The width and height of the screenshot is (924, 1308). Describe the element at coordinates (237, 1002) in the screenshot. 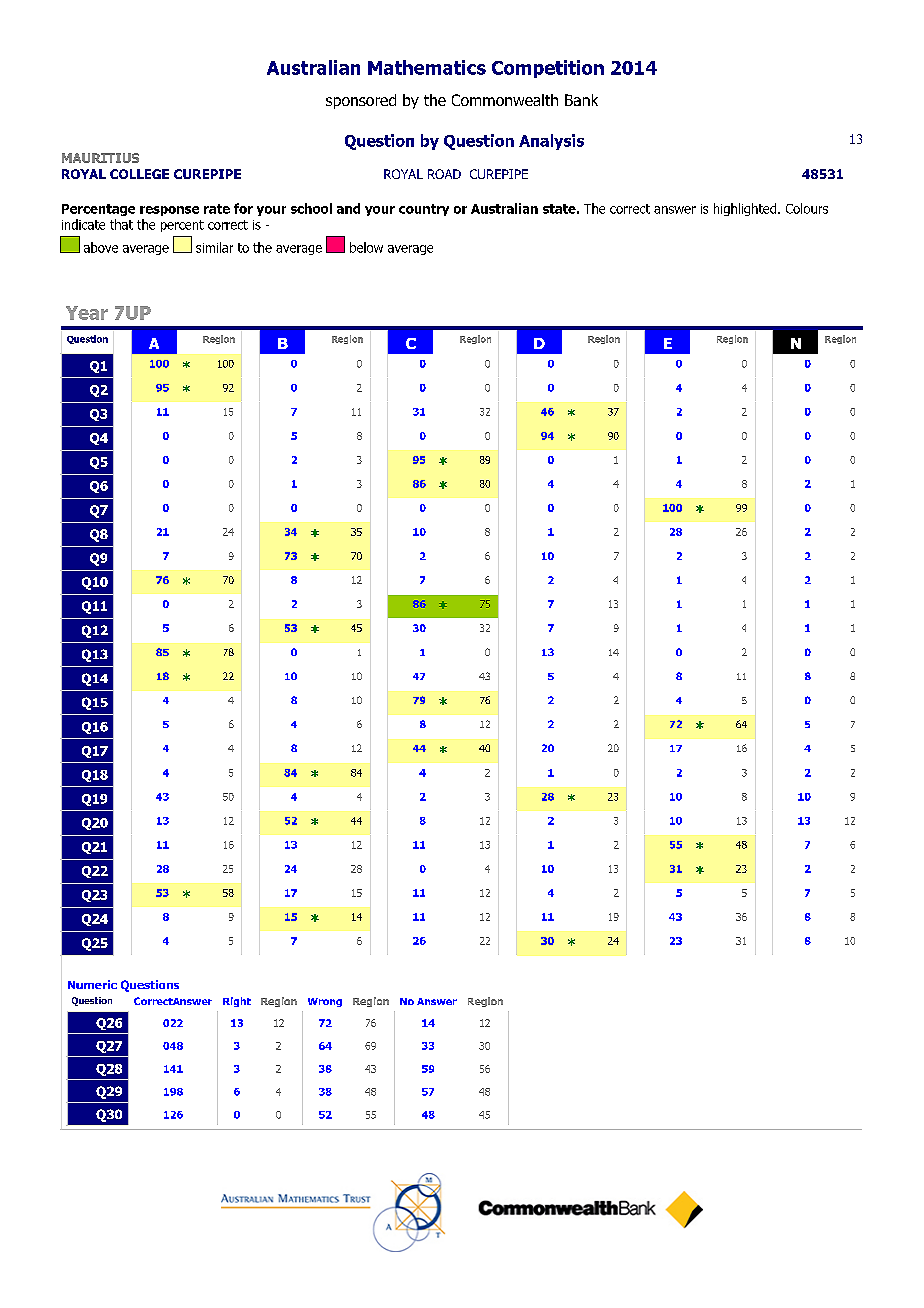

I see `Right` at that location.
